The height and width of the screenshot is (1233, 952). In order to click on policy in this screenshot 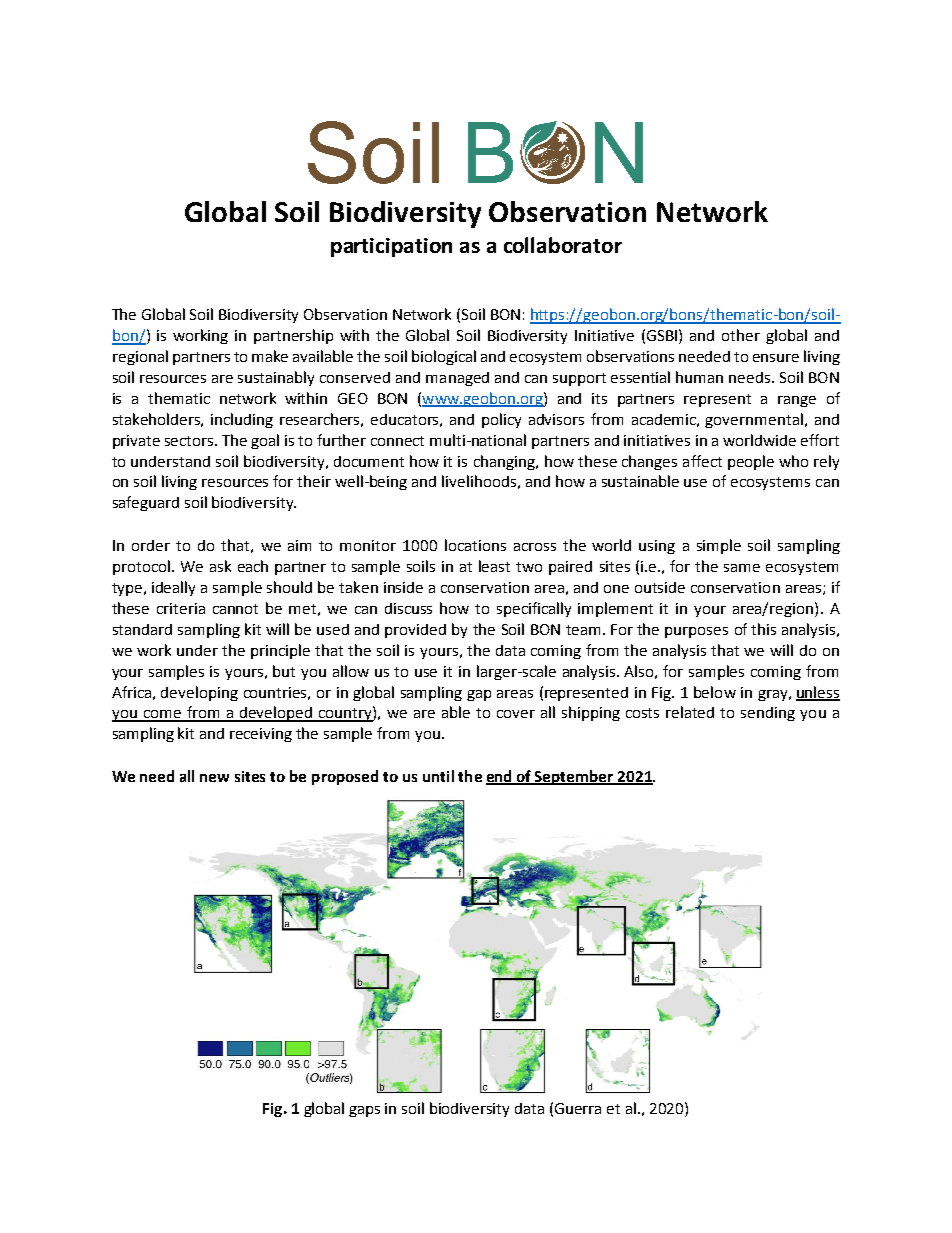, I will do `click(501, 420)`.
